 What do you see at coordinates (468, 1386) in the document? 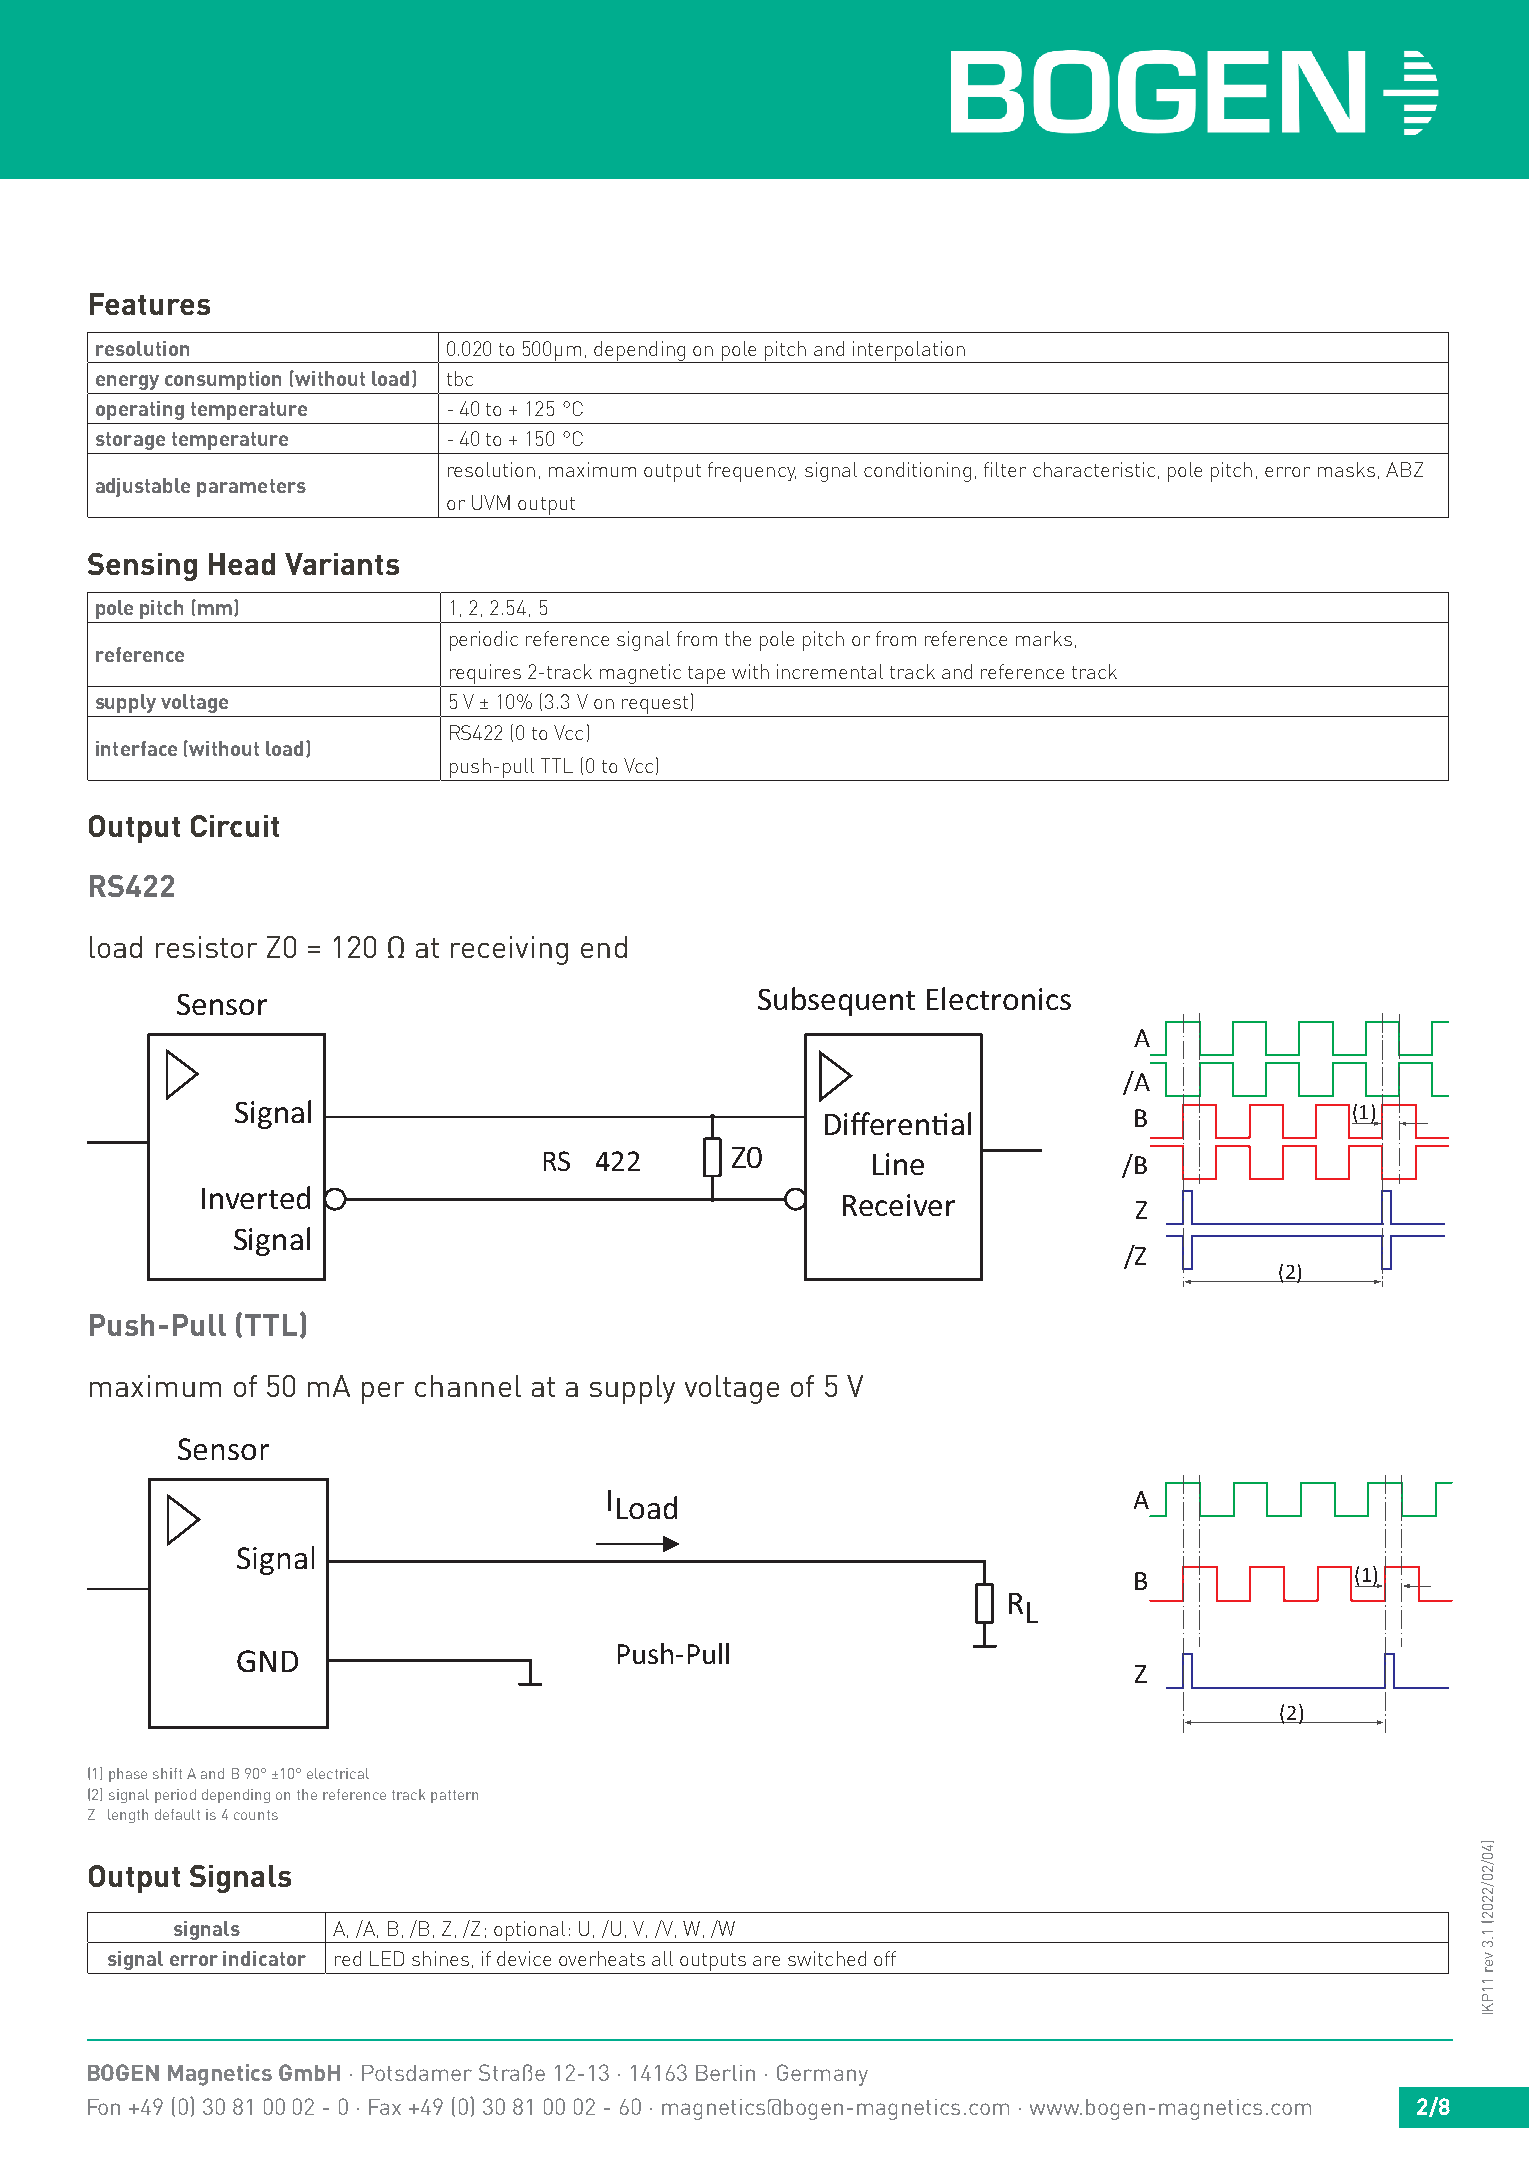
I see `channel` at bounding box center [468, 1386].
